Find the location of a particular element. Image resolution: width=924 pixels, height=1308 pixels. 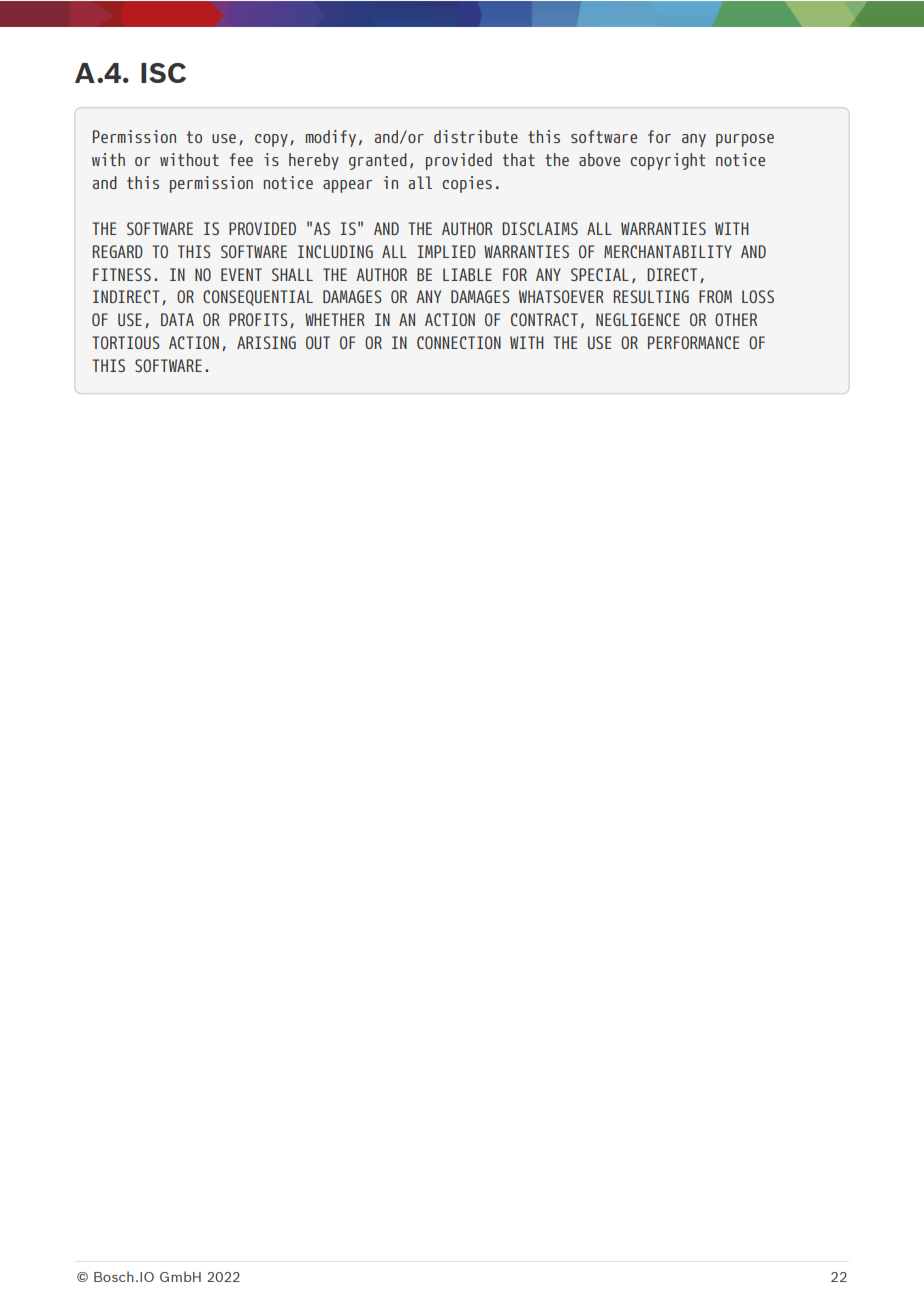

MERCHANTABILITY is located at coordinates (668, 251).
